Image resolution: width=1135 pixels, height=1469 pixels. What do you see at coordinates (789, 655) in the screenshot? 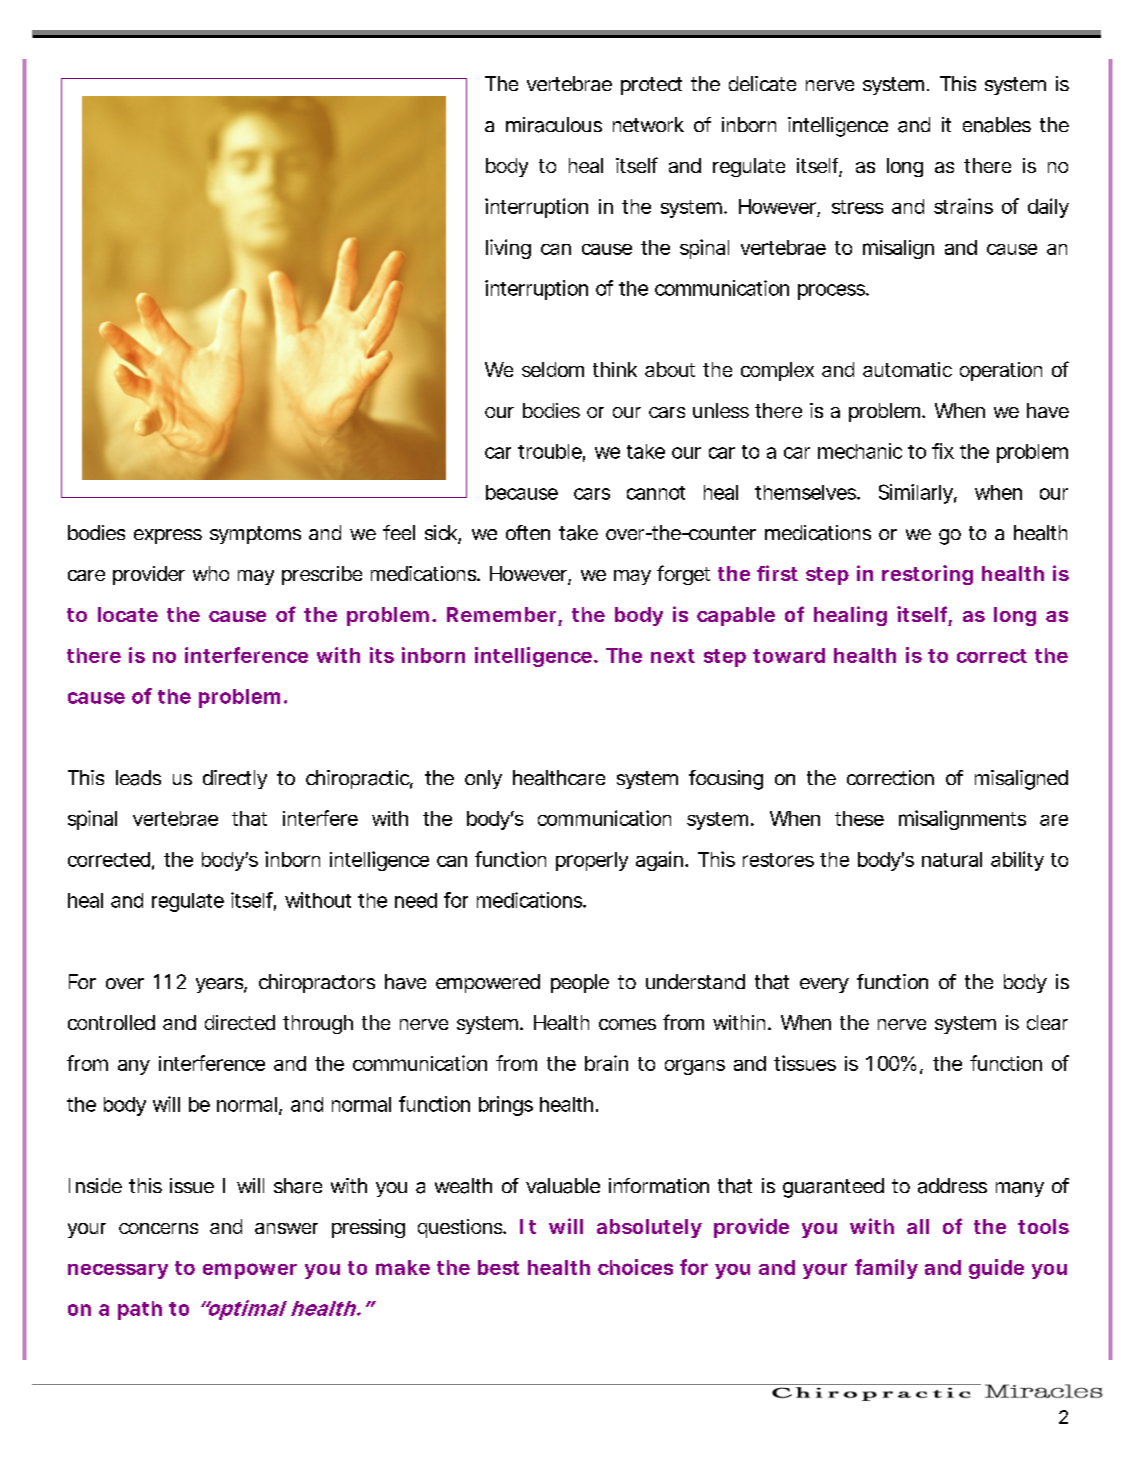
I see `toward` at bounding box center [789, 655].
